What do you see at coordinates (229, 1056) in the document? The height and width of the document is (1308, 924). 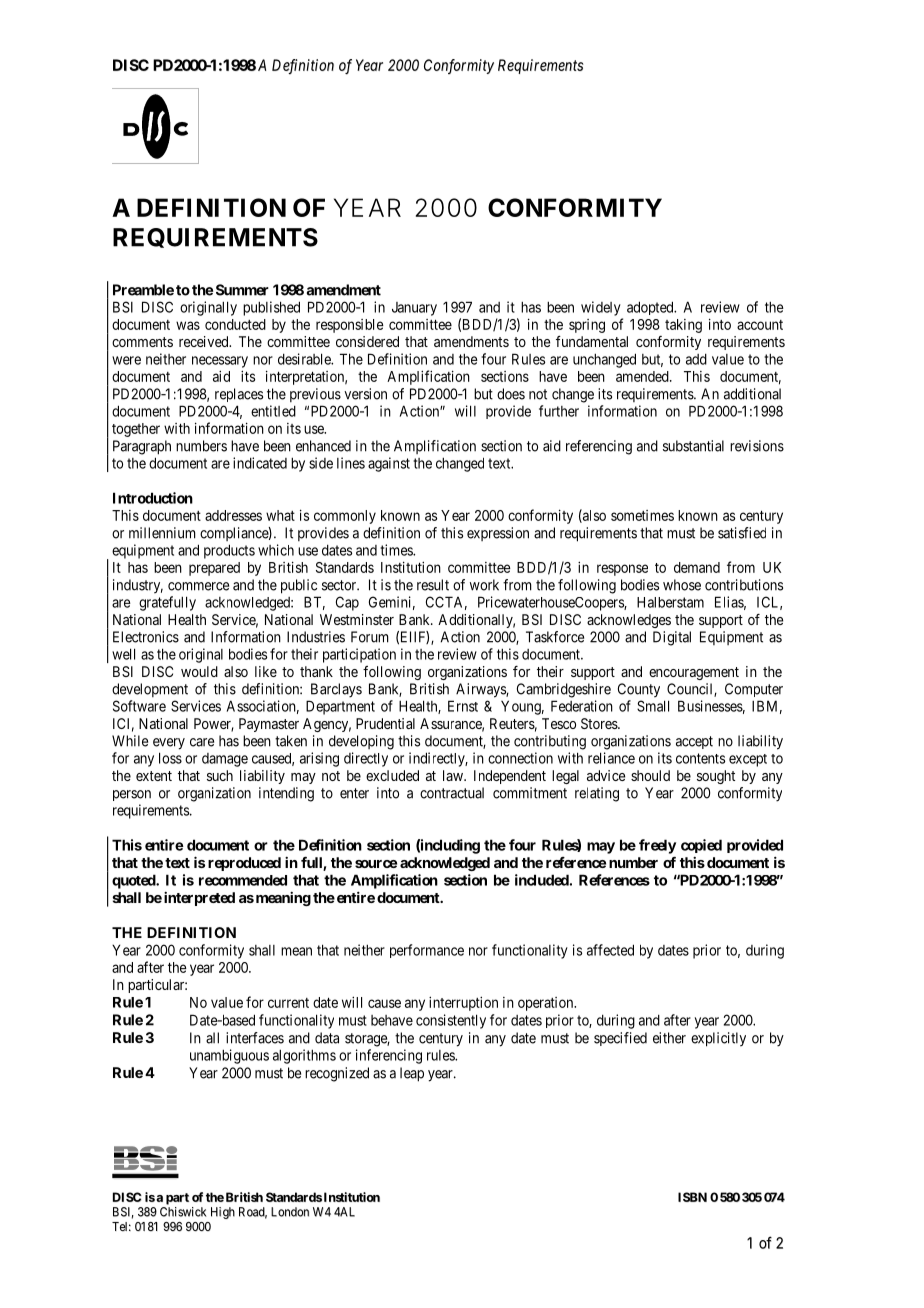 I see `unambiguous` at bounding box center [229, 1056].
